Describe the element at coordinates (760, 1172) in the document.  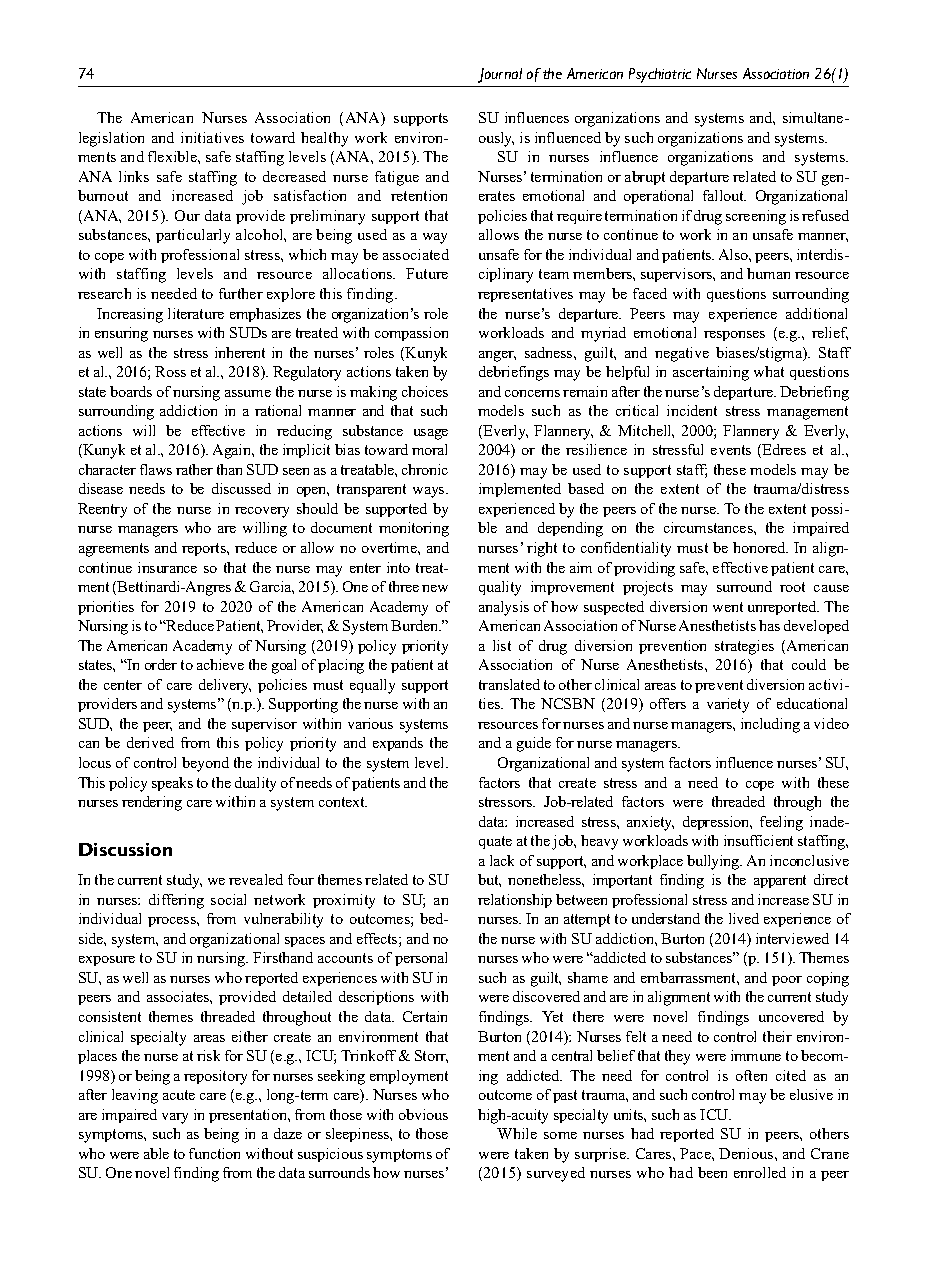
I see `enrolled` at that location.
